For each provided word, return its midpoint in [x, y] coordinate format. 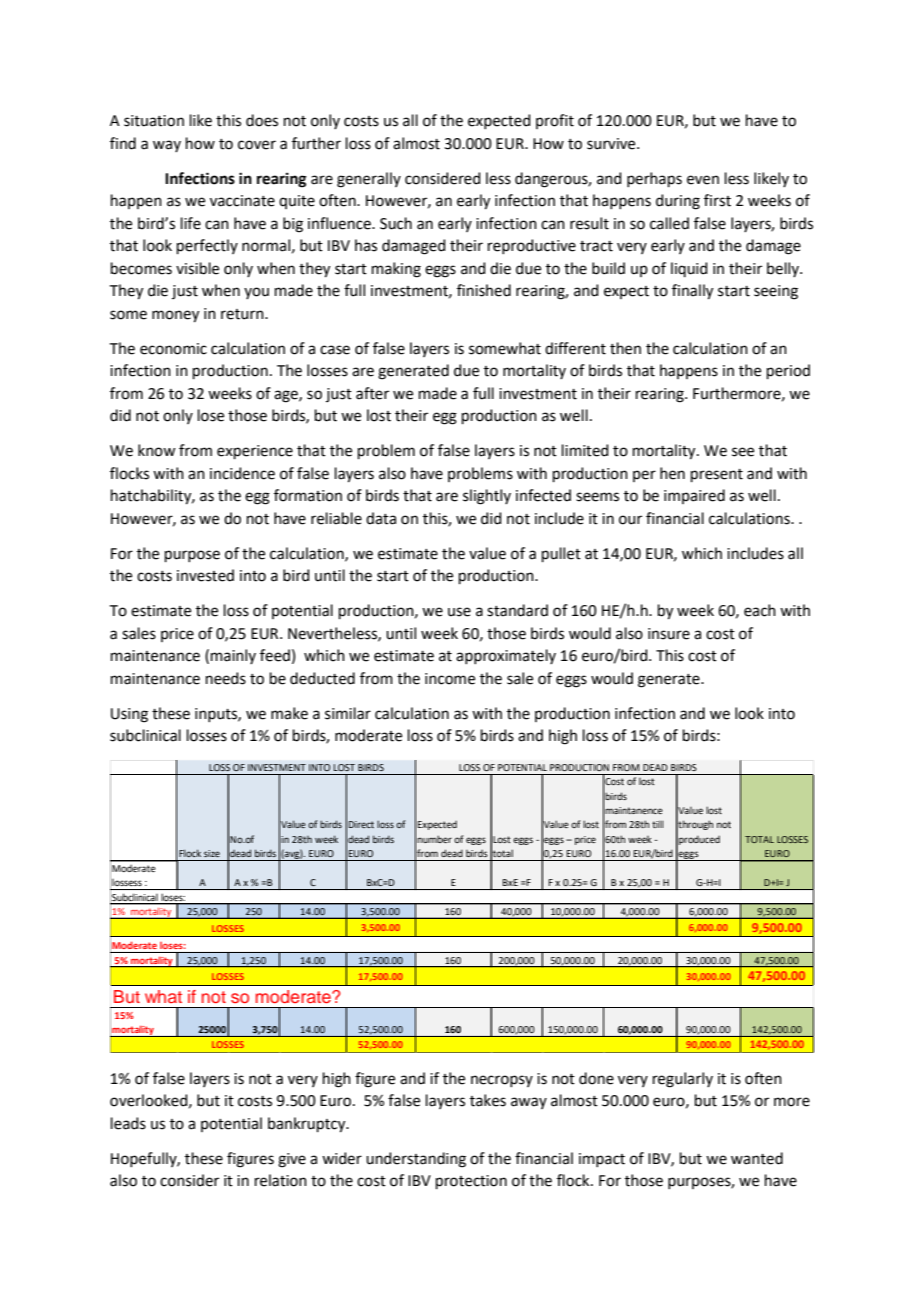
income [450, 679]
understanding [416, 1160]
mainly [233, 656]
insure [669, 634]
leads [128, 1123]
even [703, 180]
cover [257, 145]
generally [369, 180]
